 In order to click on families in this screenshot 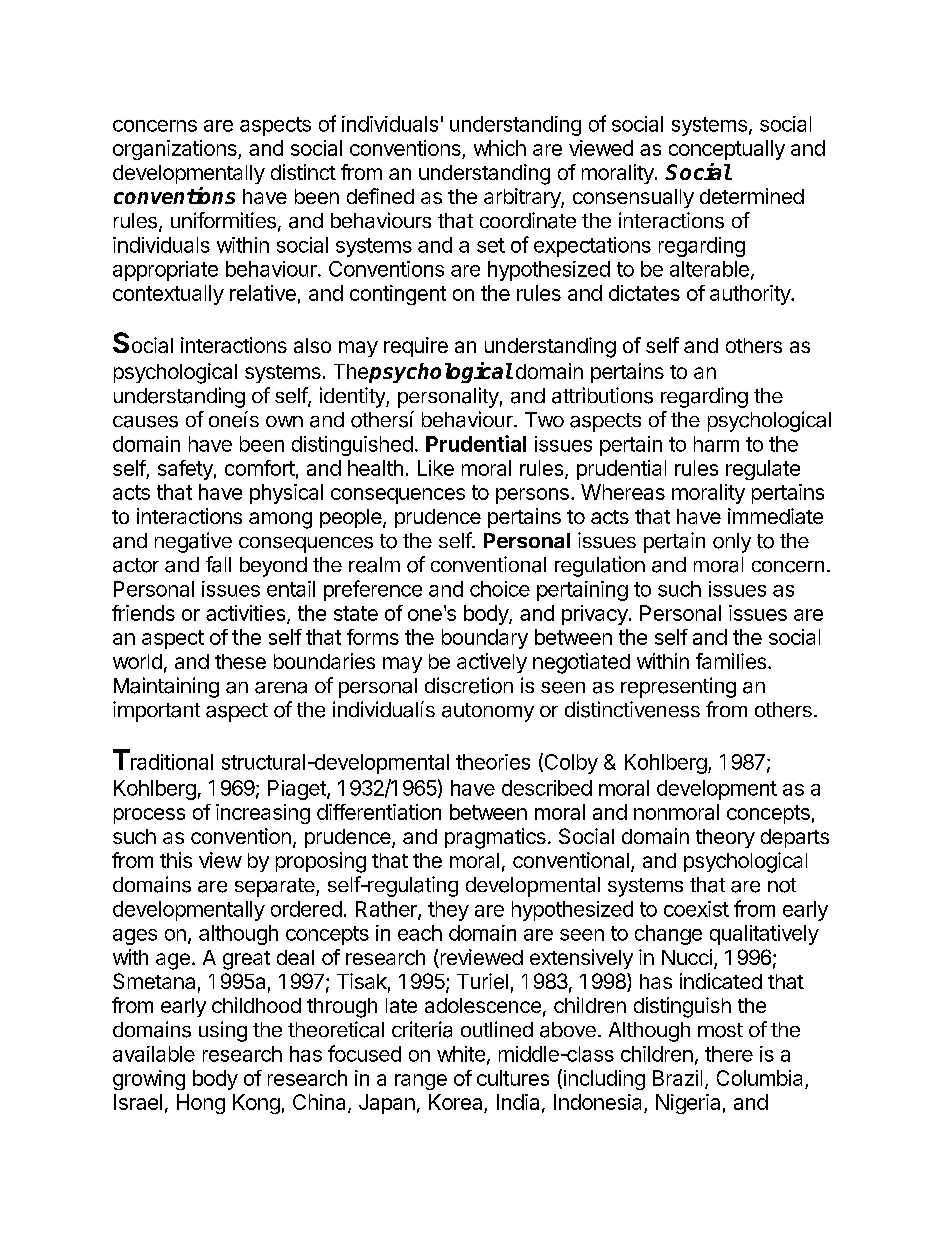, I will do `click(731, 661)`.
